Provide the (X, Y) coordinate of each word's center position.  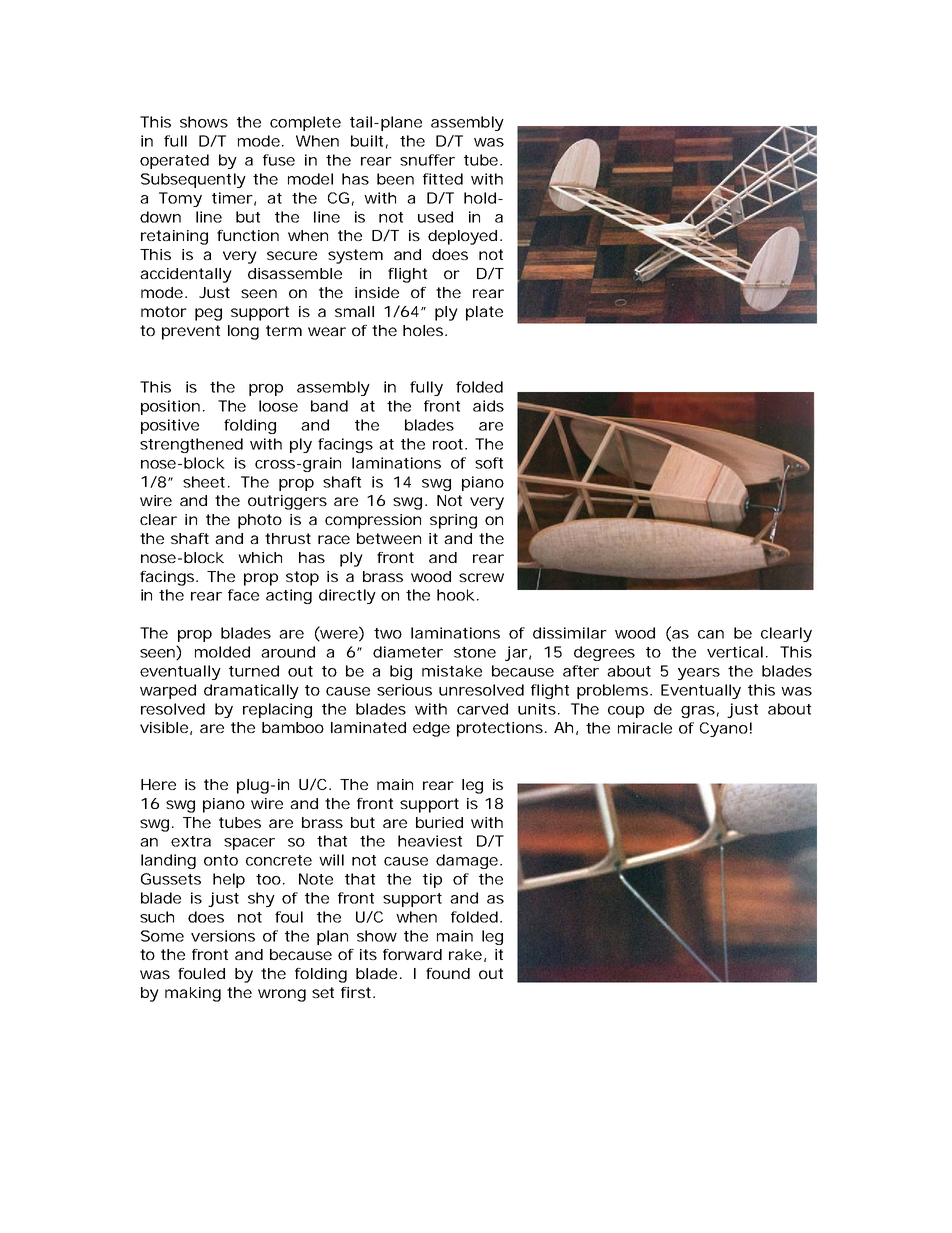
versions (223, 936)
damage (469, 861)
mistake (452, 671)
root (450, 444)
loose (278, 406)
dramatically (251, 691)
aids (488, 406)
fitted (443, 179)
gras (700, 712)
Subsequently (193, 180)
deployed (464, 237)
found (448, 973)
